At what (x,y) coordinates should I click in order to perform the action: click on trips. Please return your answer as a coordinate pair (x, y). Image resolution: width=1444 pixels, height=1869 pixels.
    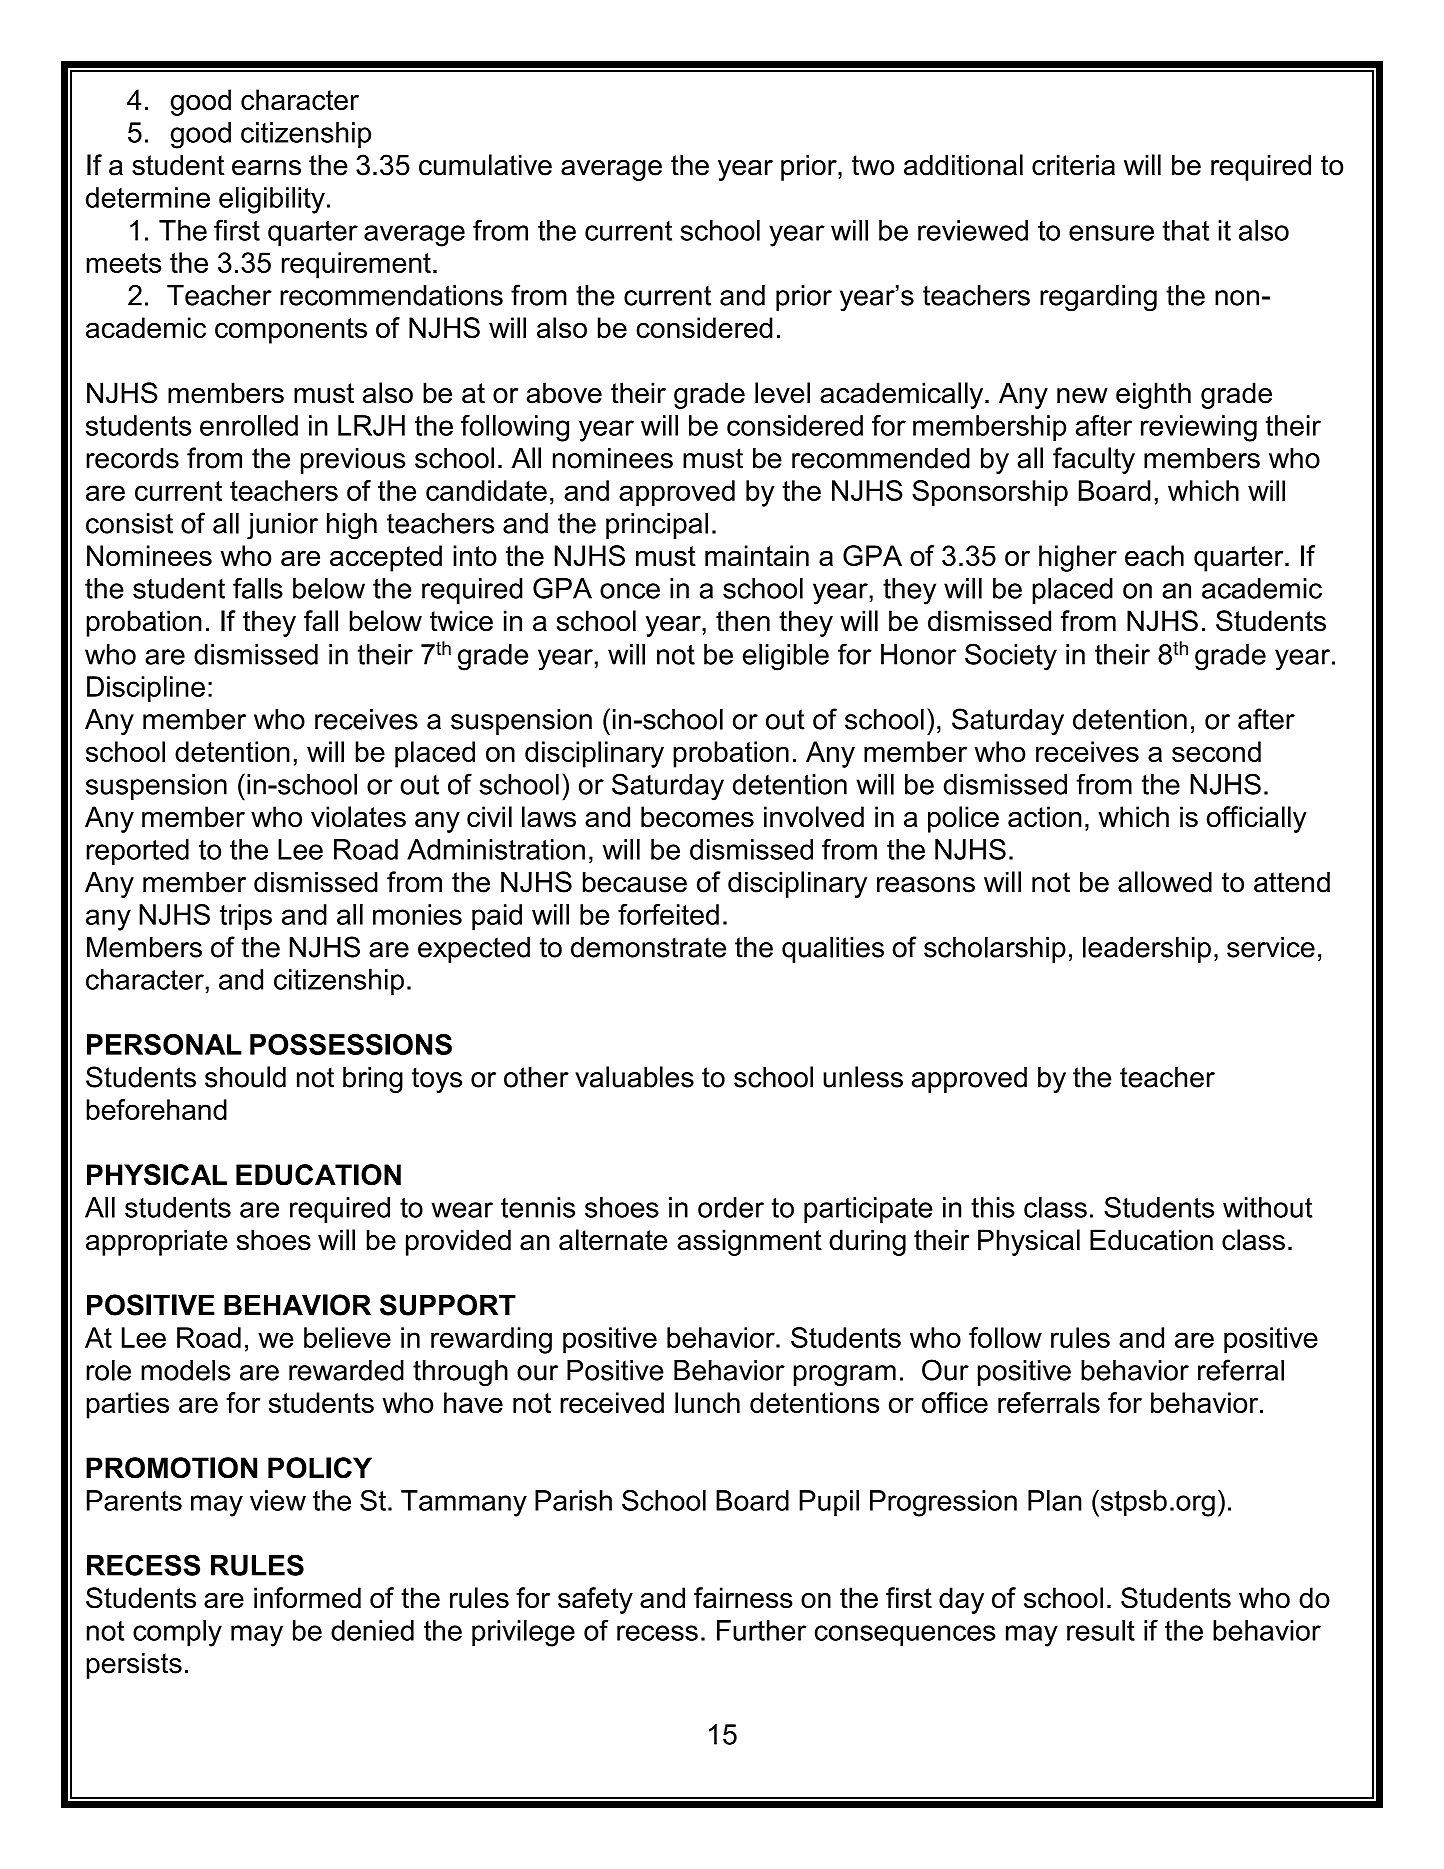
    Looking at the image, I should click on (246, 917).
